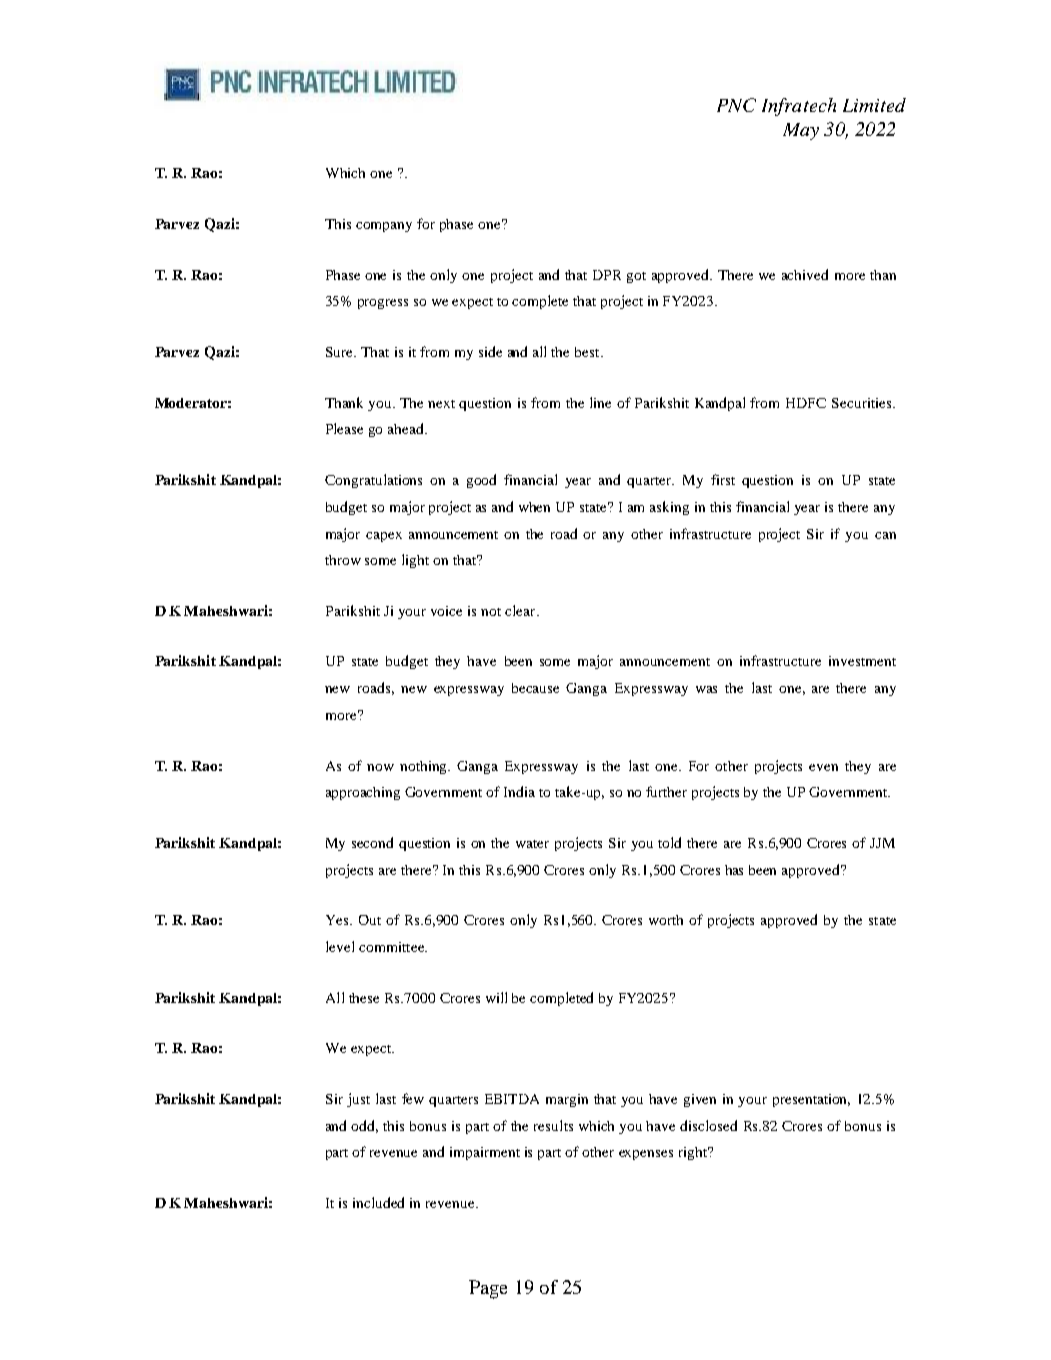  I want to click on DPR, so click(607, 275).
